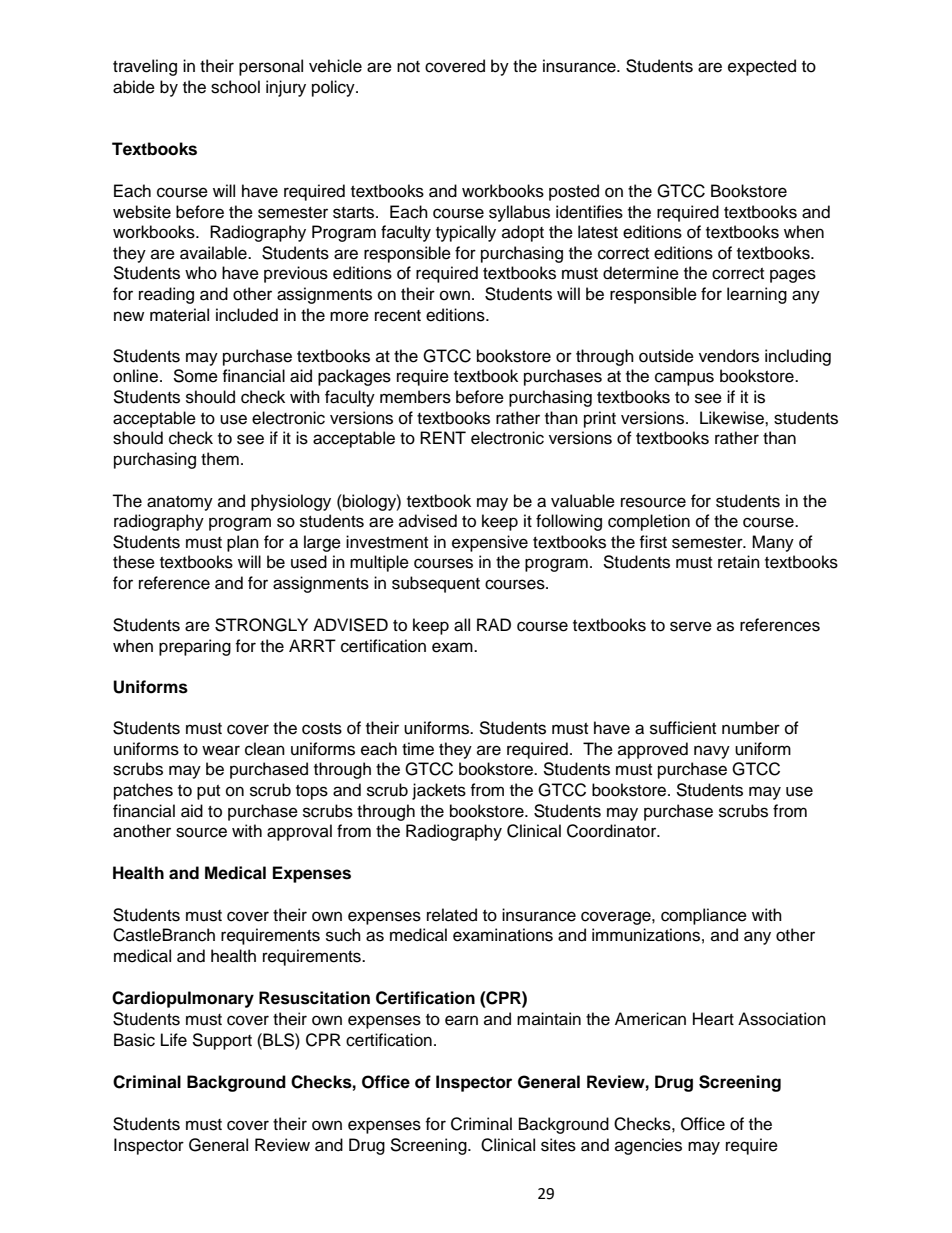 This screenshot has height=1233, width=952. Describe the element at coordinates (334, 88) in the screenshot. I see `policy` at that location.
